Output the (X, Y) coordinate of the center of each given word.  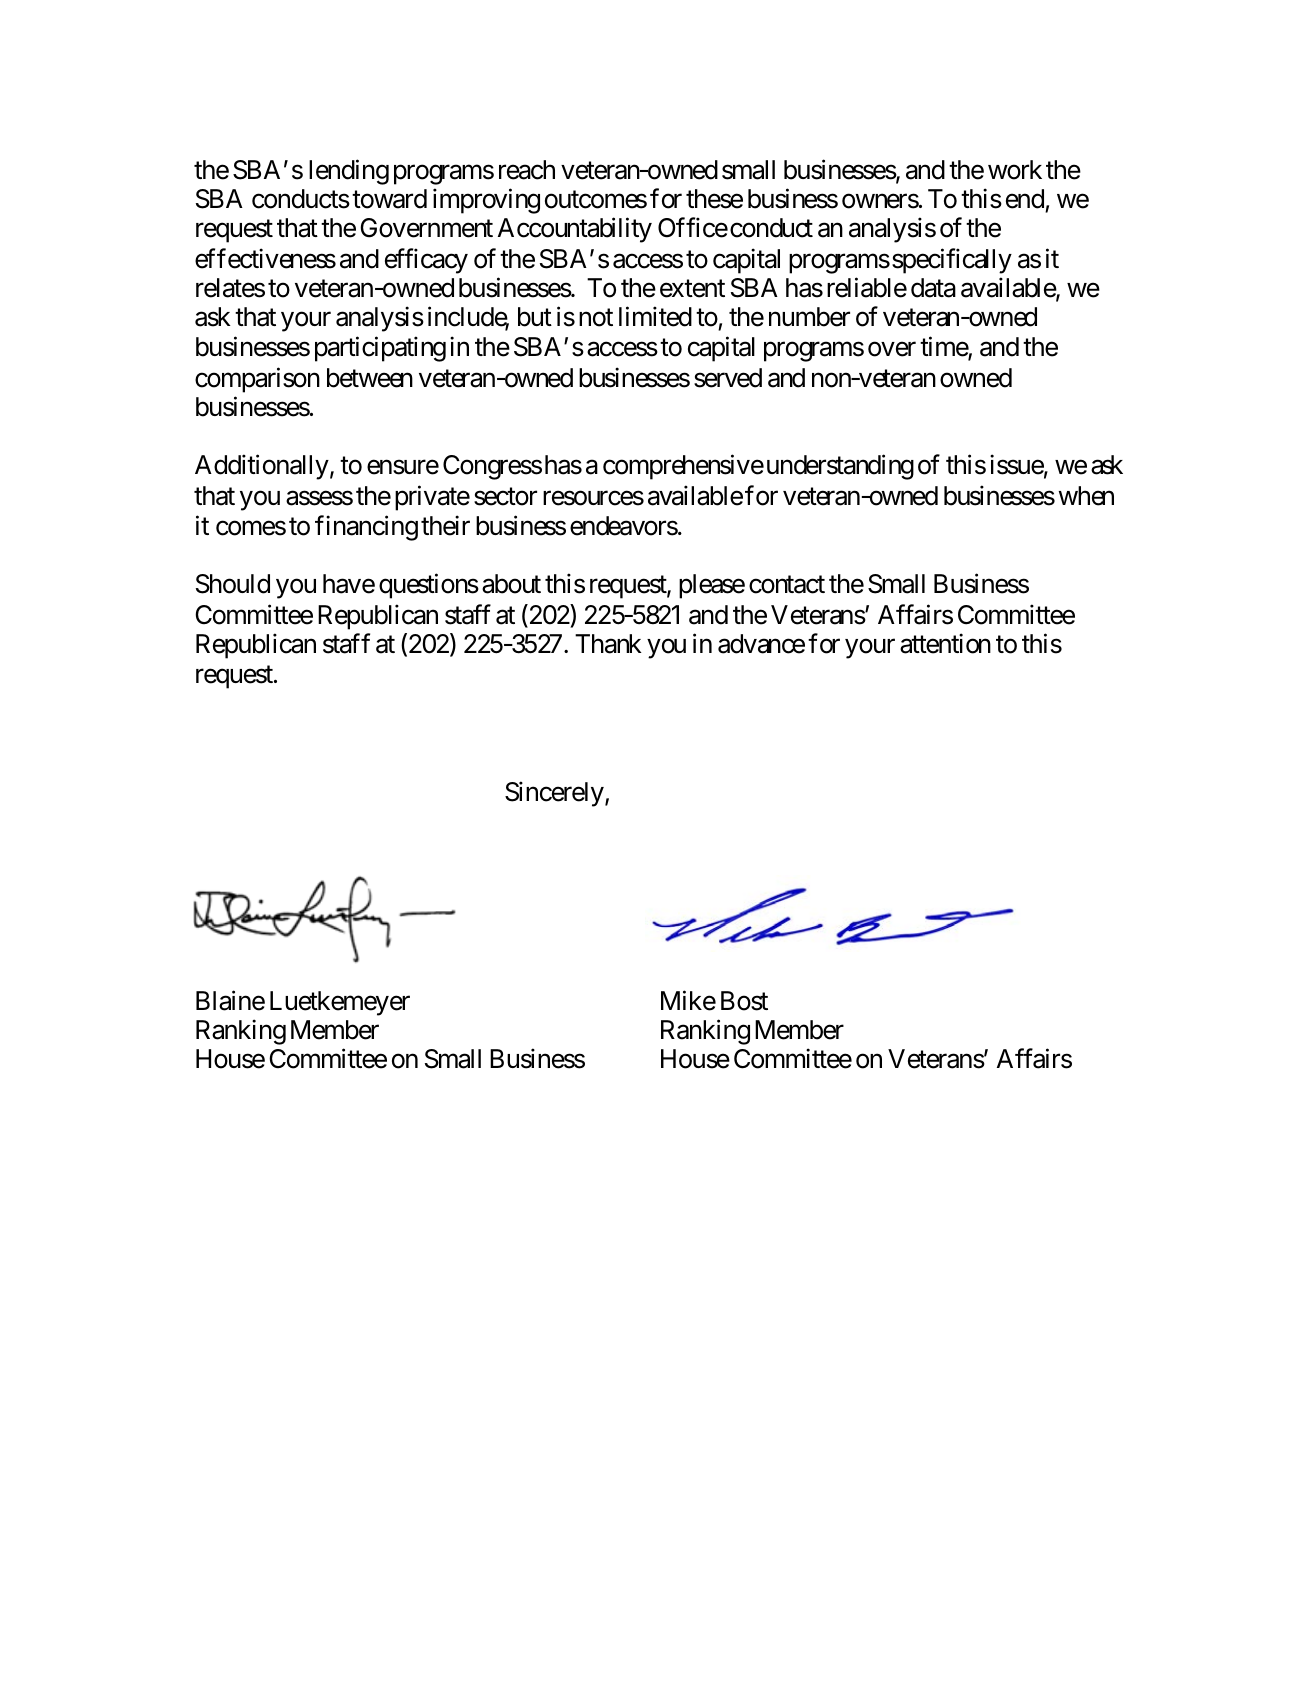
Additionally (262, 467)
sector (505, 497)
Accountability (575, 230)
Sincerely (554, 794)
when (1086, 496)
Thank (608, 644)
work (1015, 170)
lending (349, 172)
